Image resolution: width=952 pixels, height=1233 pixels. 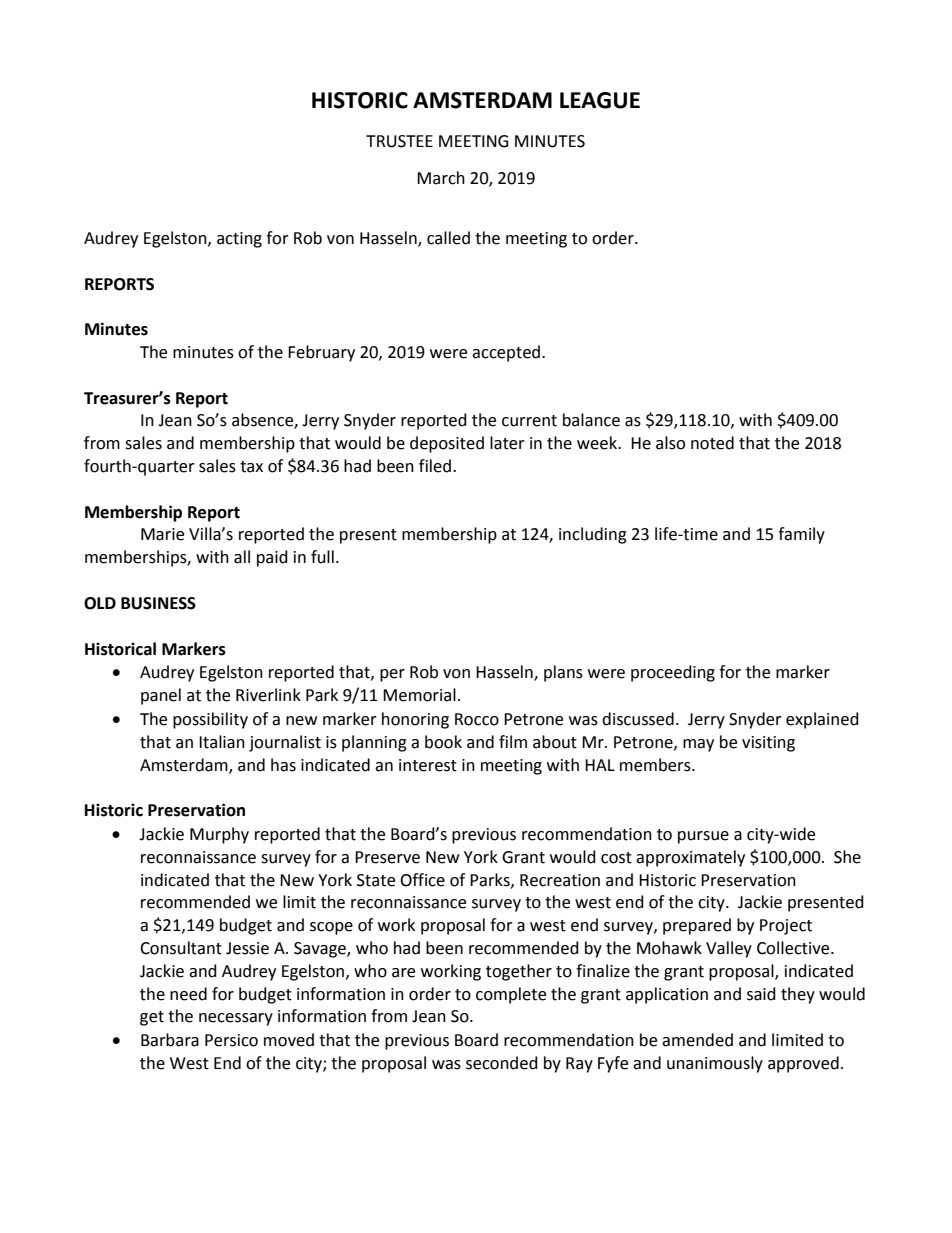 I want to click on deposited, so click(x=447, y=444).
